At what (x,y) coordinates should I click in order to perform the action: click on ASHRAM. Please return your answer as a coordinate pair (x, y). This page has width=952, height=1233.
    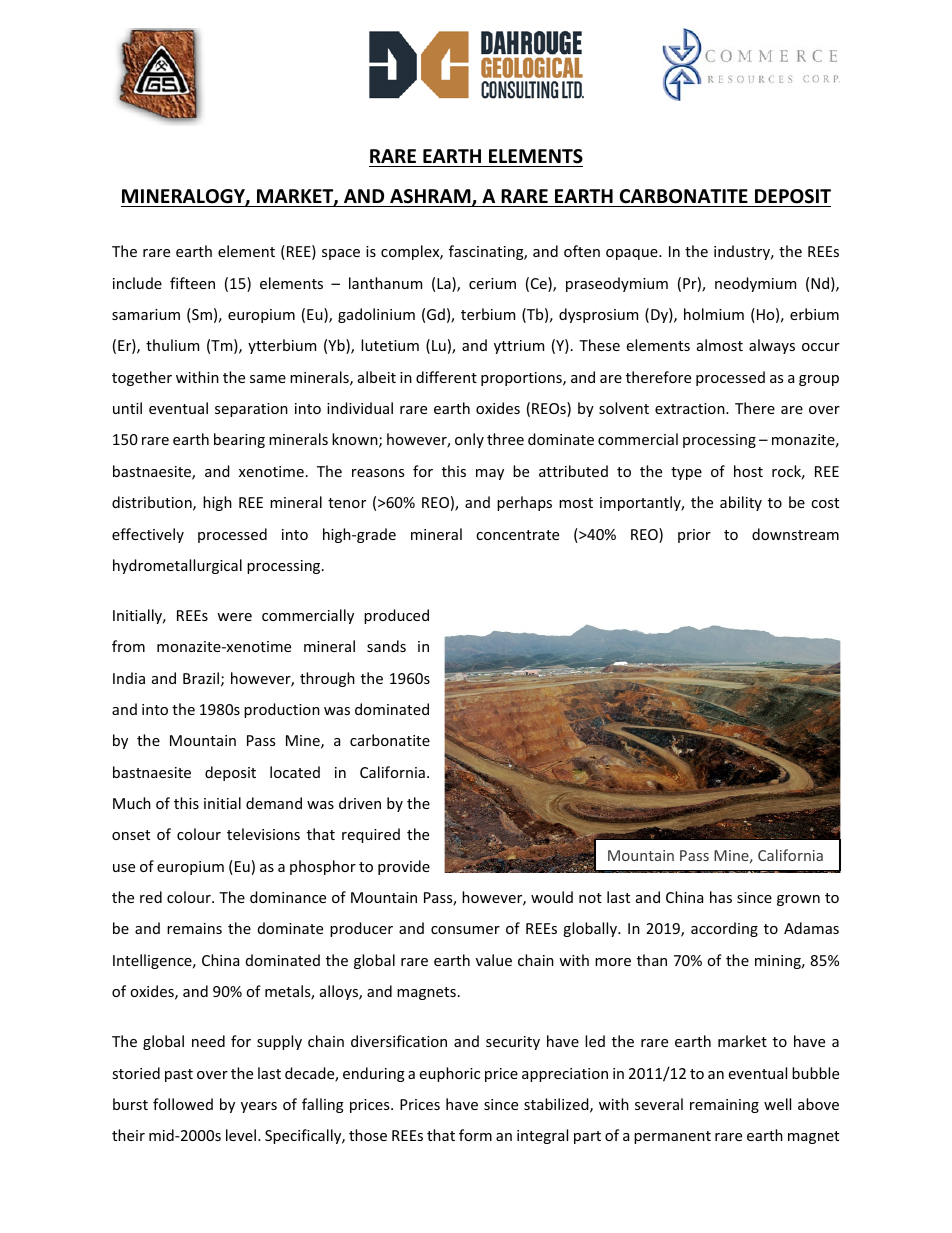
    Looking at the image, I should click on (431, 197).
